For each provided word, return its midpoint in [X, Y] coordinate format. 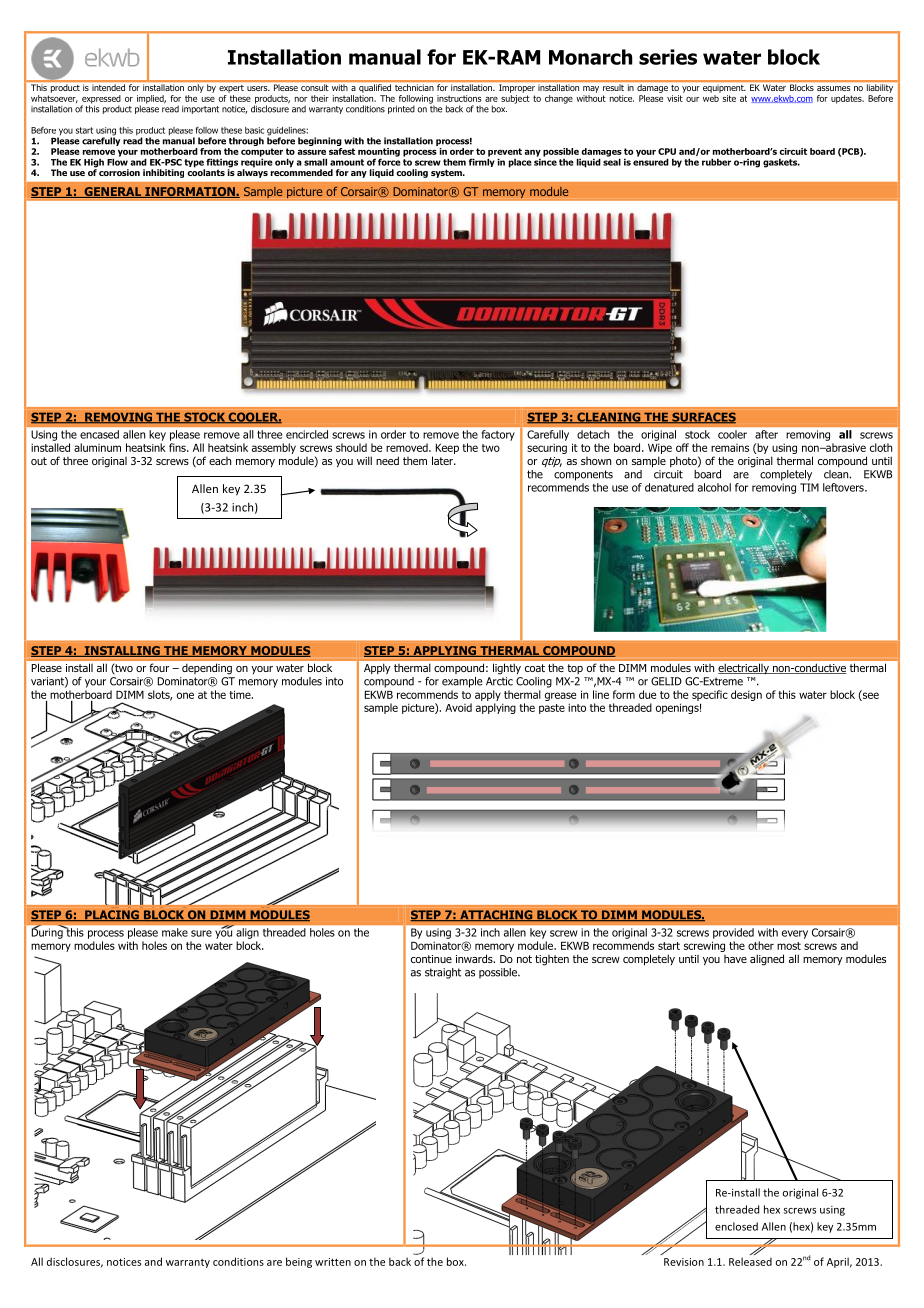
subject [515, 99]
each [220, 461]
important [200, 110]
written [333, 1262]
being [299, 1262]
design [746, 695]
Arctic [499, 681]
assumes [834, 88]
